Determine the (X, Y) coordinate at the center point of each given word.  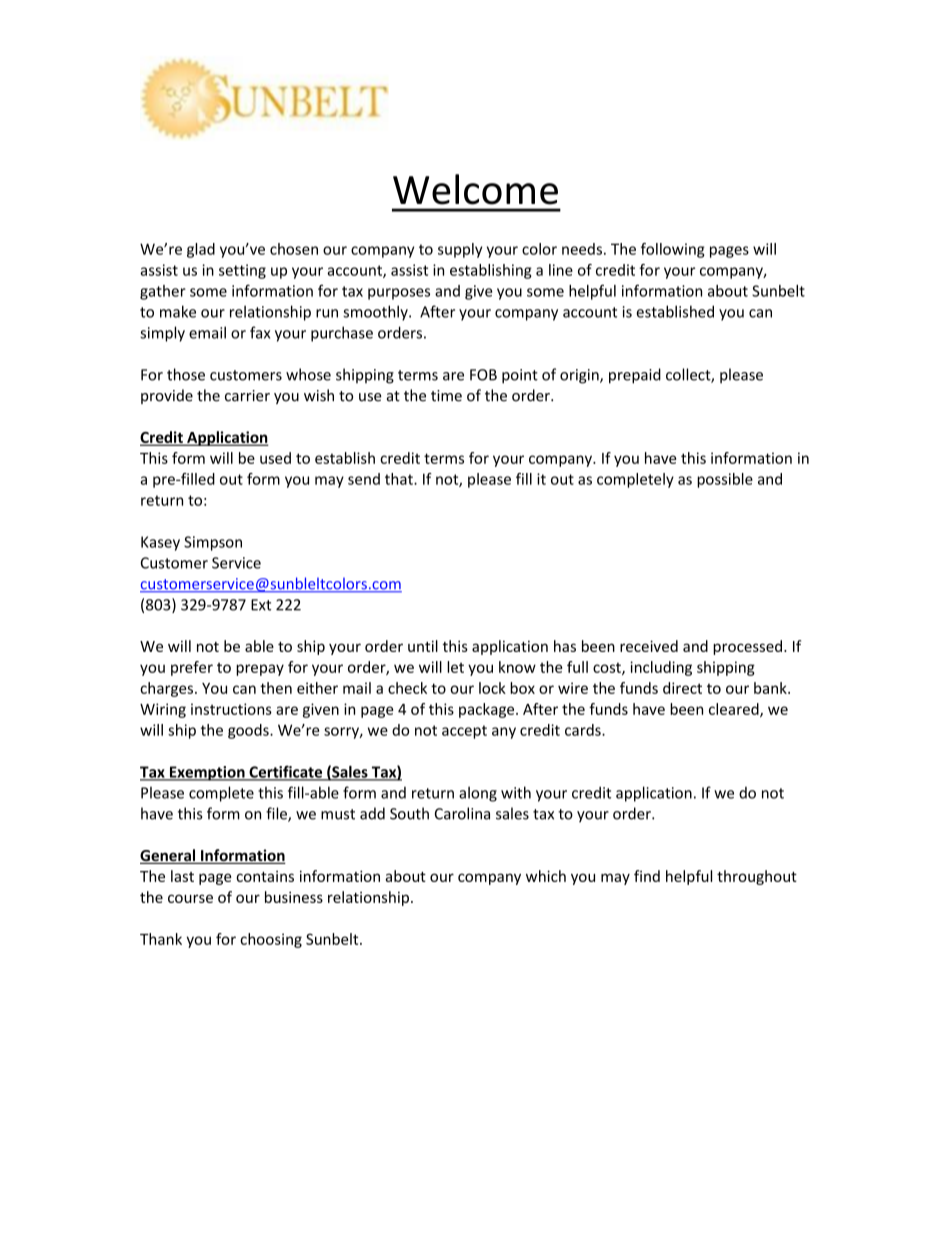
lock (492, 688)
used (275, 458)
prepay (260, 670)
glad (201, 250)
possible (725, 480)
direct (682, 688)
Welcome (475, 189)
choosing (271, 940)
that (400, 479)
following (673, 250)
